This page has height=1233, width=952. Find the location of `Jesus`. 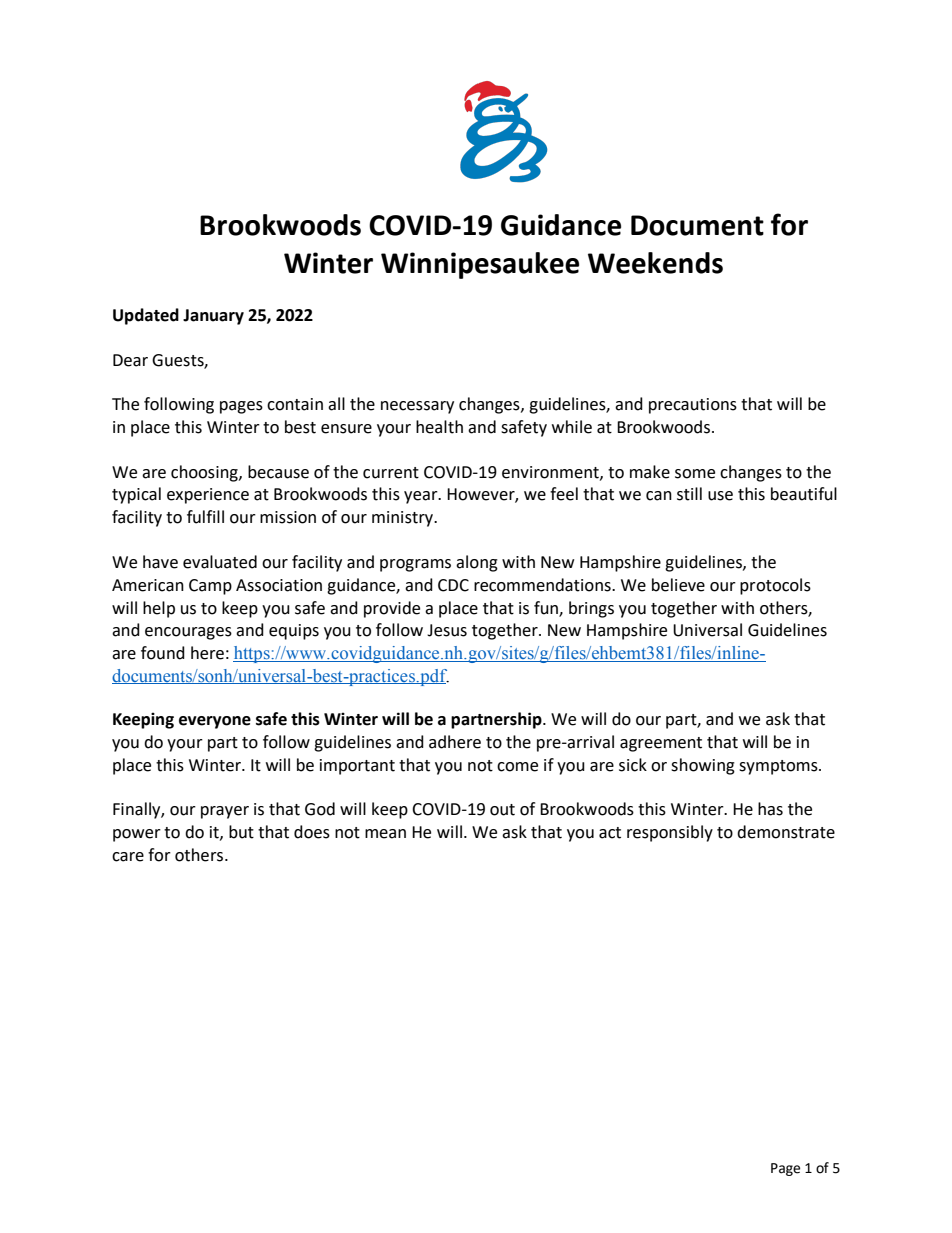

Jesus is located at coordinates (447, 630).
